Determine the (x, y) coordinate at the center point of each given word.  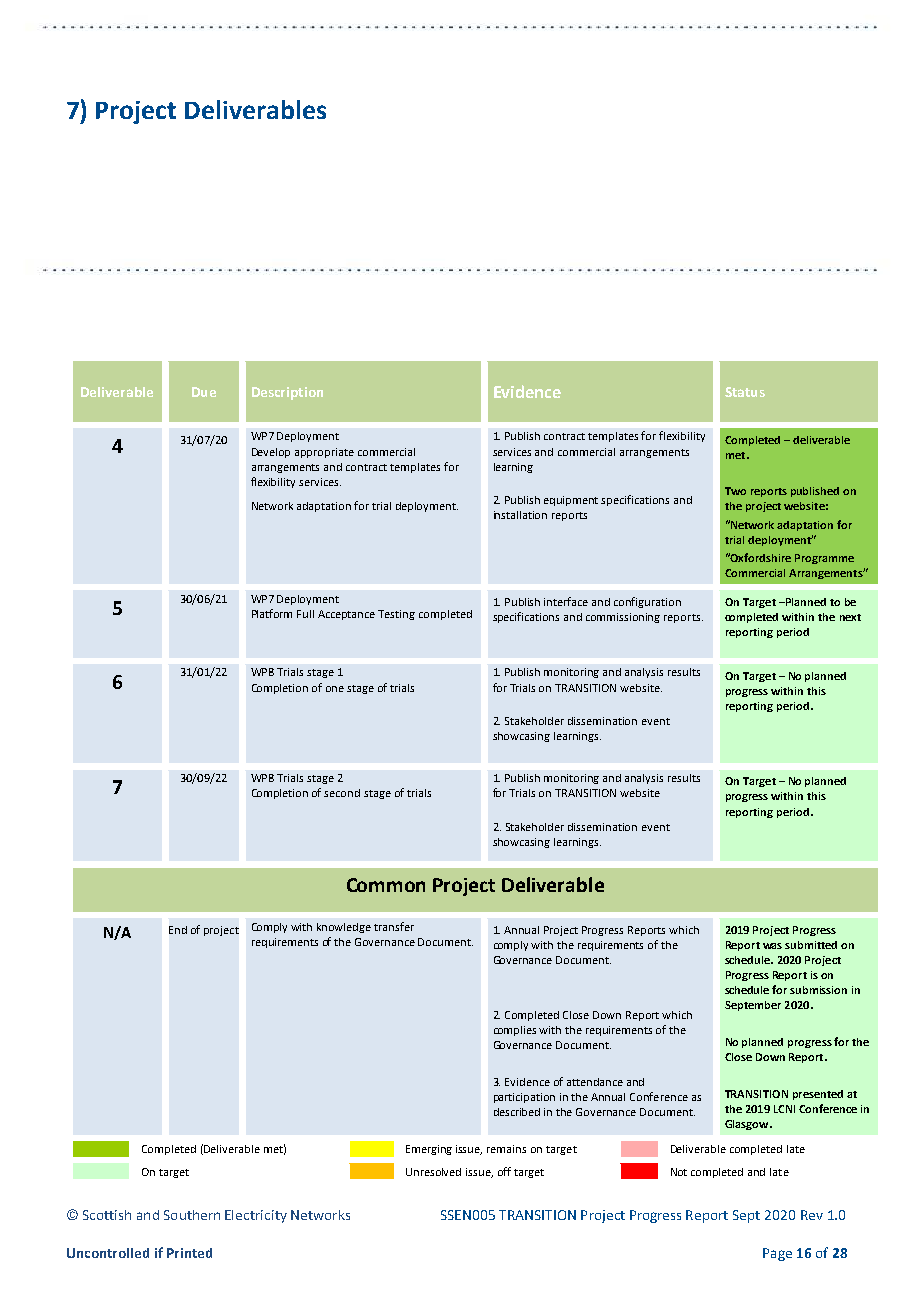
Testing (396, 615)
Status (745, 392)
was (772, 946)
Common (386, 885)
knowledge (344, 928)
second (342, 793)
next (850, 617)
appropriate (324, 453)
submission (818, 990)
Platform (272, 613)
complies (515, 1031)
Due (204, 392)
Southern (192, 1215)
